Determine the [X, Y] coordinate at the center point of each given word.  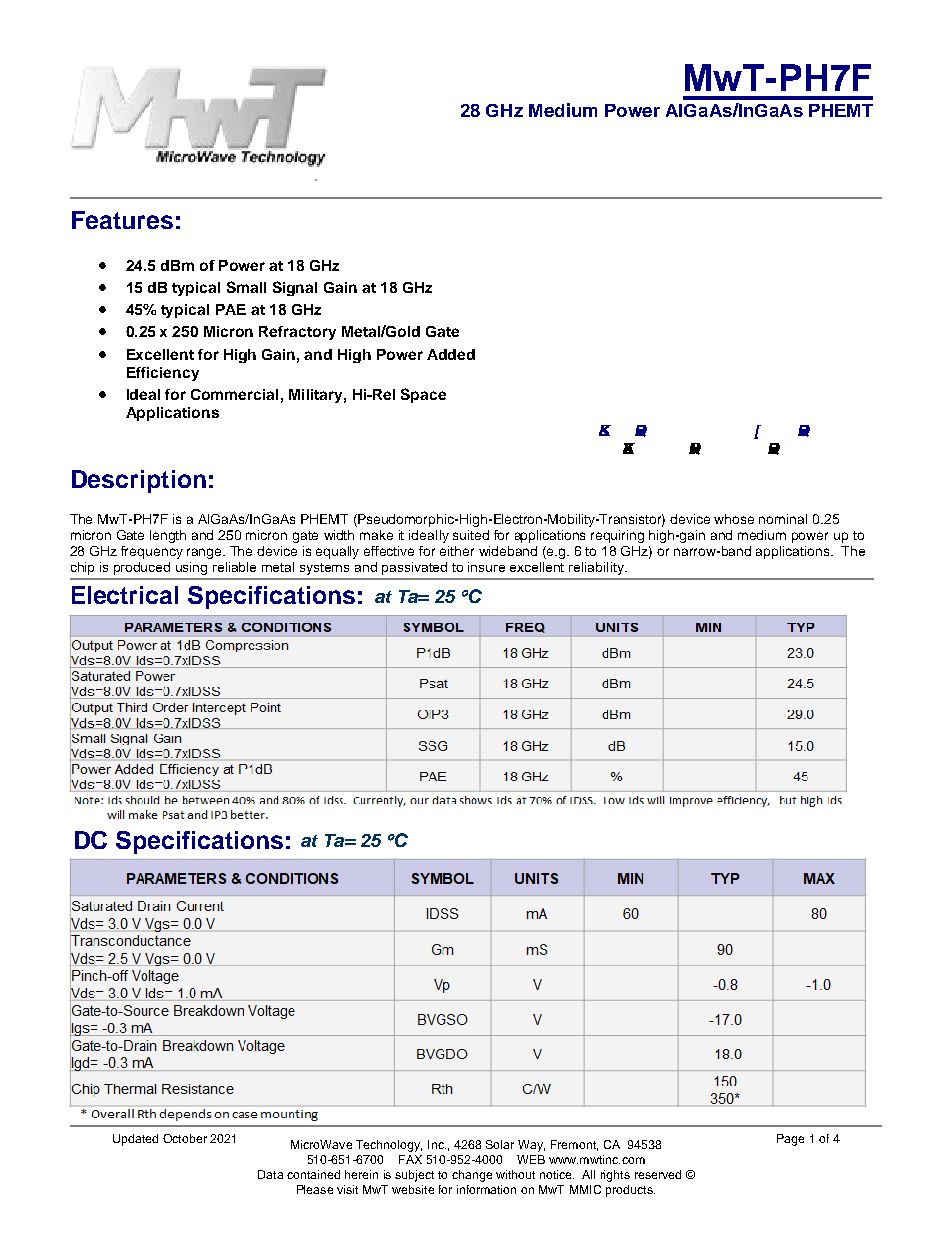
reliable [234, 567]
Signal [295, 288]
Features [122, 220]
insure [486, 567]
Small [246, 287]
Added [451, 354]
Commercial [234, 394]
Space [423, 395]
